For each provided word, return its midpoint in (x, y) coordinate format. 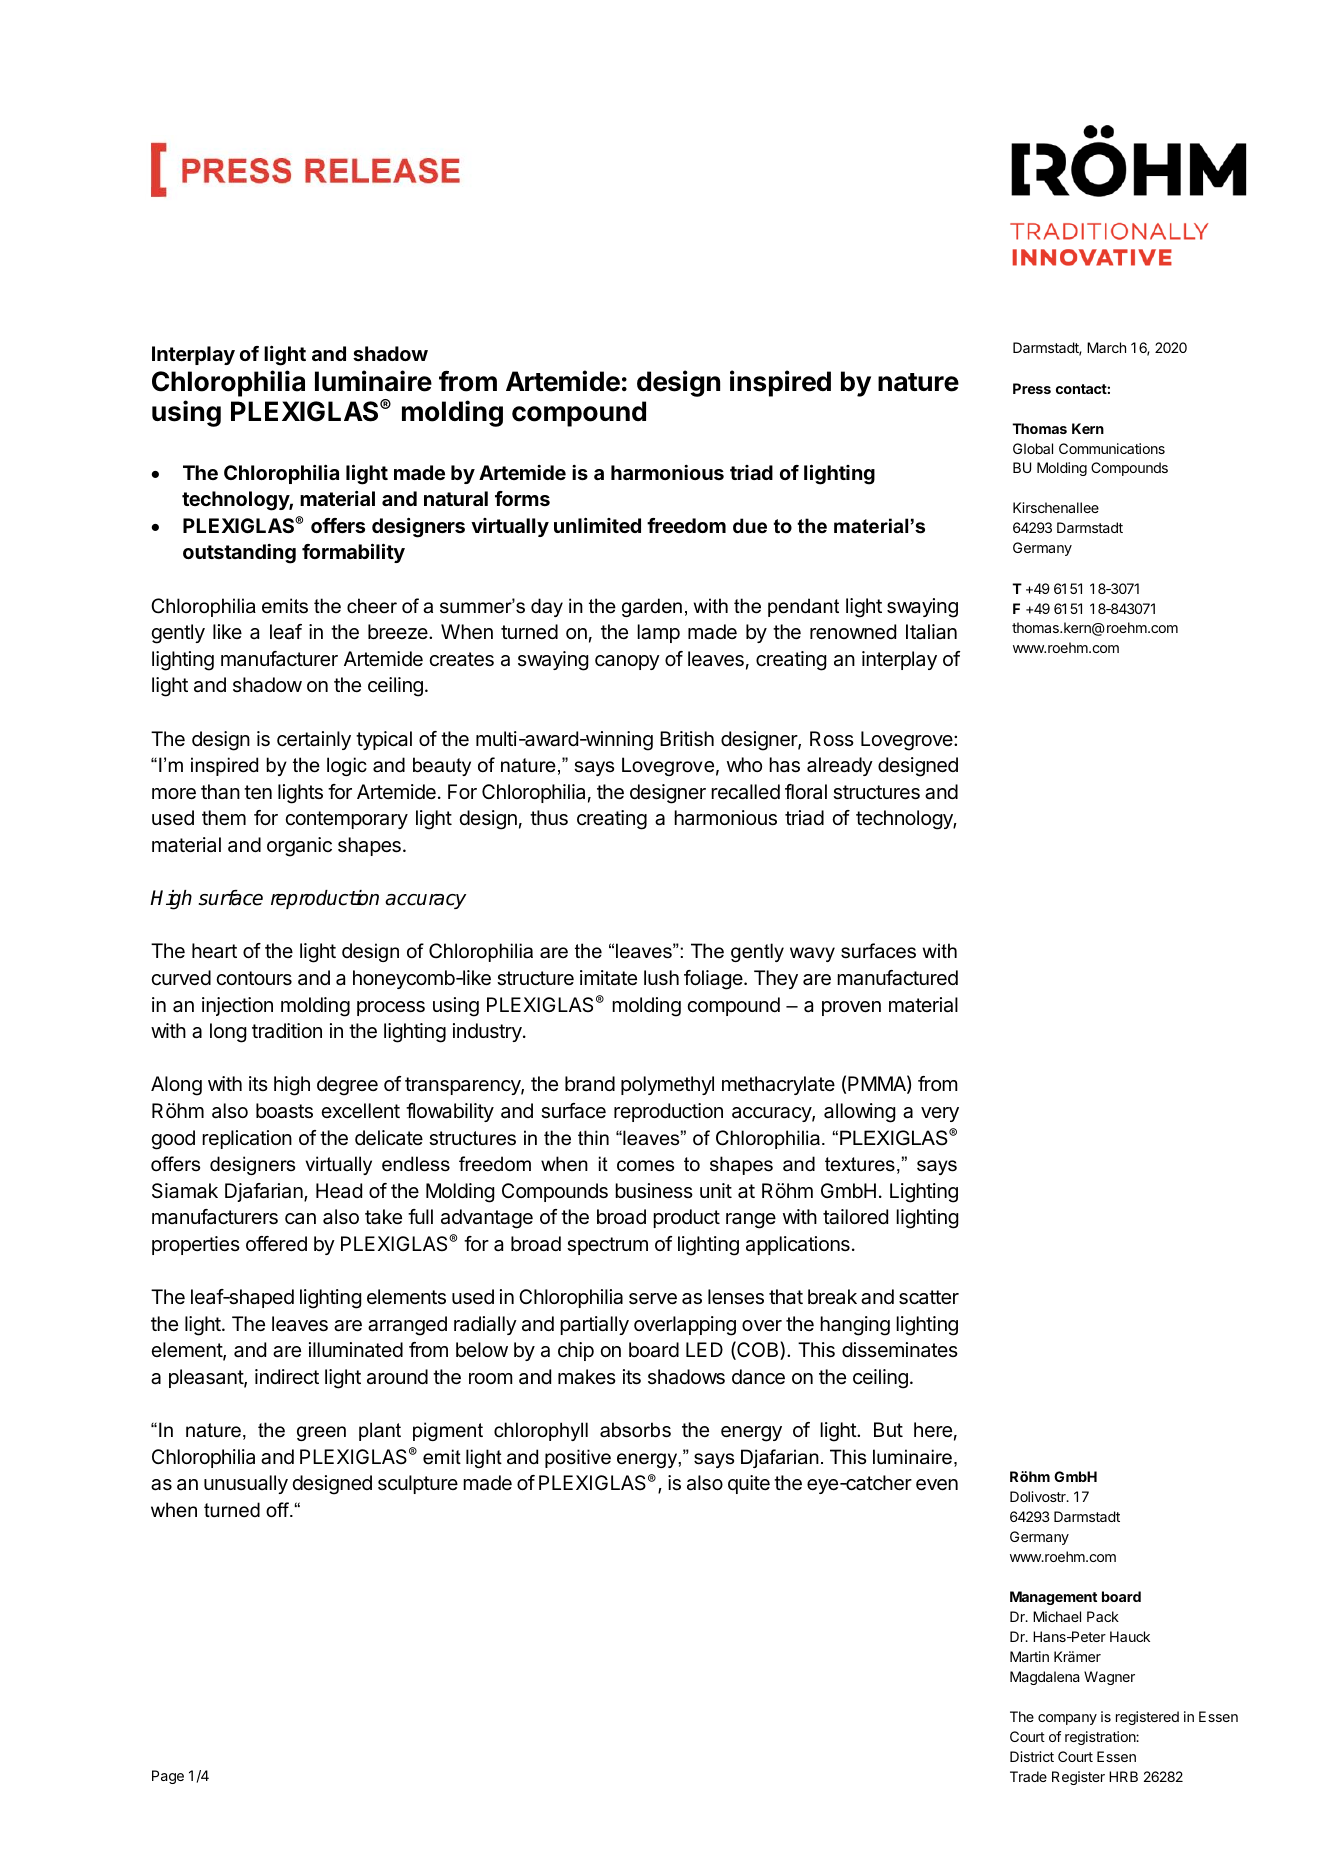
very (940, 1114)
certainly (314, 740)
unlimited (597, 525)
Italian (931, 632)
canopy (627, 662)
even (937, 1485)
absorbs (635, 1430)
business (654, 1191)
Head (339, 1191)
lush (661, 977)
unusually (246, 1484)
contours (254, 978)
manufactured (897, 978)
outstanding (239, 554)
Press (1032, 388)
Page (168, 1777)
